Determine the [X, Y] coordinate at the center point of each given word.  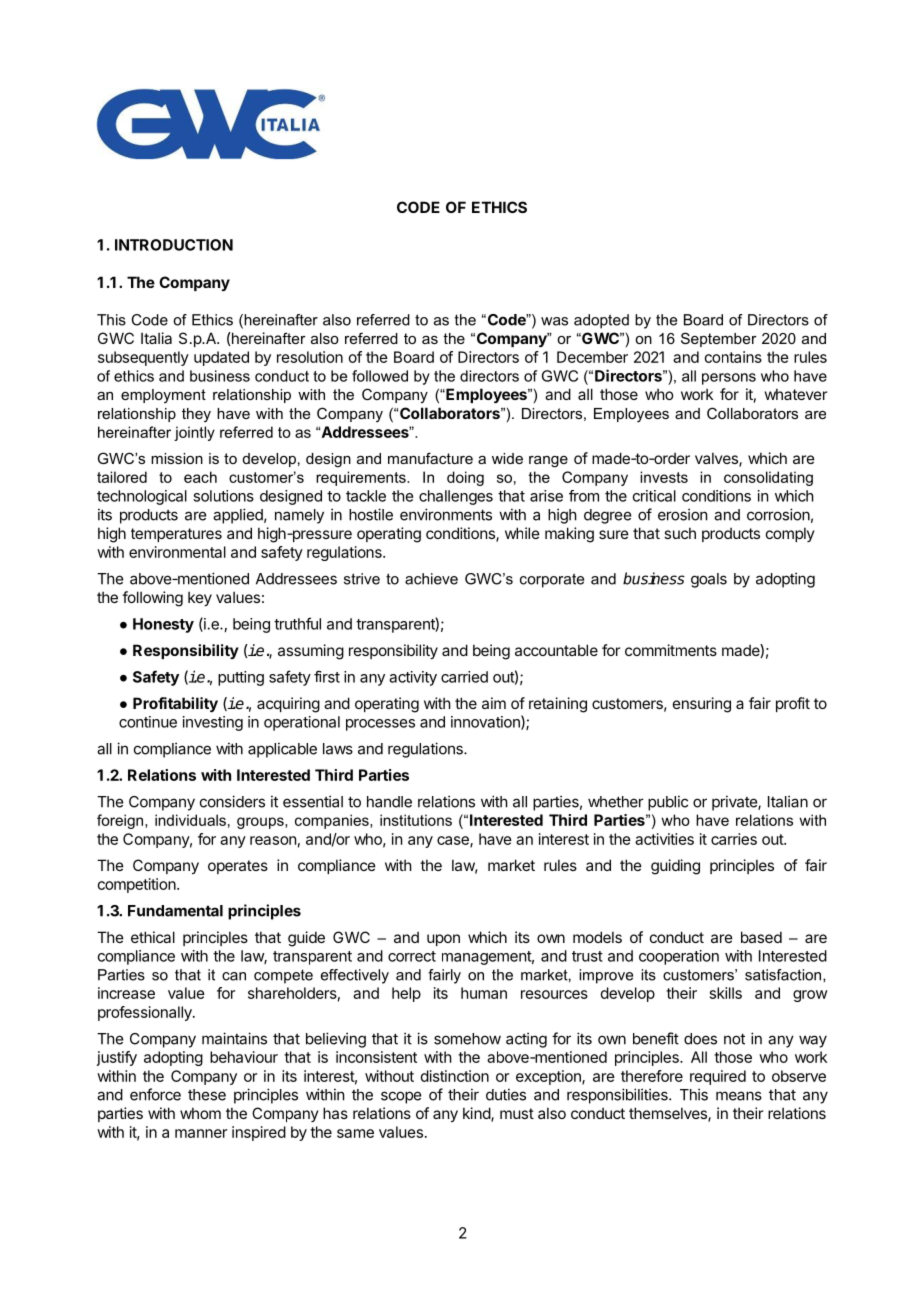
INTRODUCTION [174, 245]
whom [200, 1113]
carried [464, 677]
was [554, 321]
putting [241, 678]
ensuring [702, 705]
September [719, 339]
